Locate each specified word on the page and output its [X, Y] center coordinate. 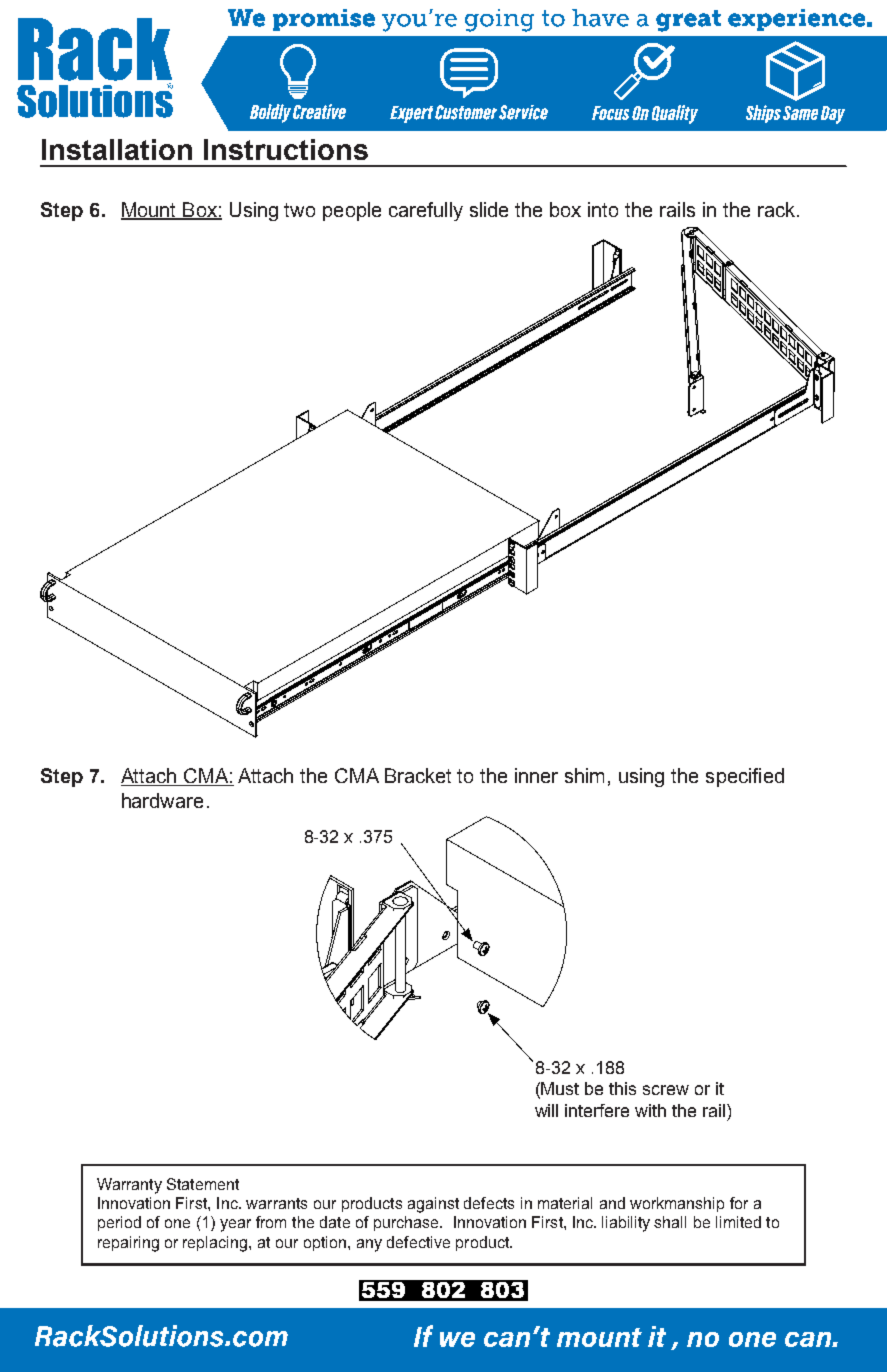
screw [666, 1090]
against [433, 1205]
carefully [426, 211]
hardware [162, 800]
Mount [150, 210]
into [603, 209]
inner [536, 775]
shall [670, 1222]
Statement [203, 1184]
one [177, 1223]
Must [560, 1088]
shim [584, 775]
